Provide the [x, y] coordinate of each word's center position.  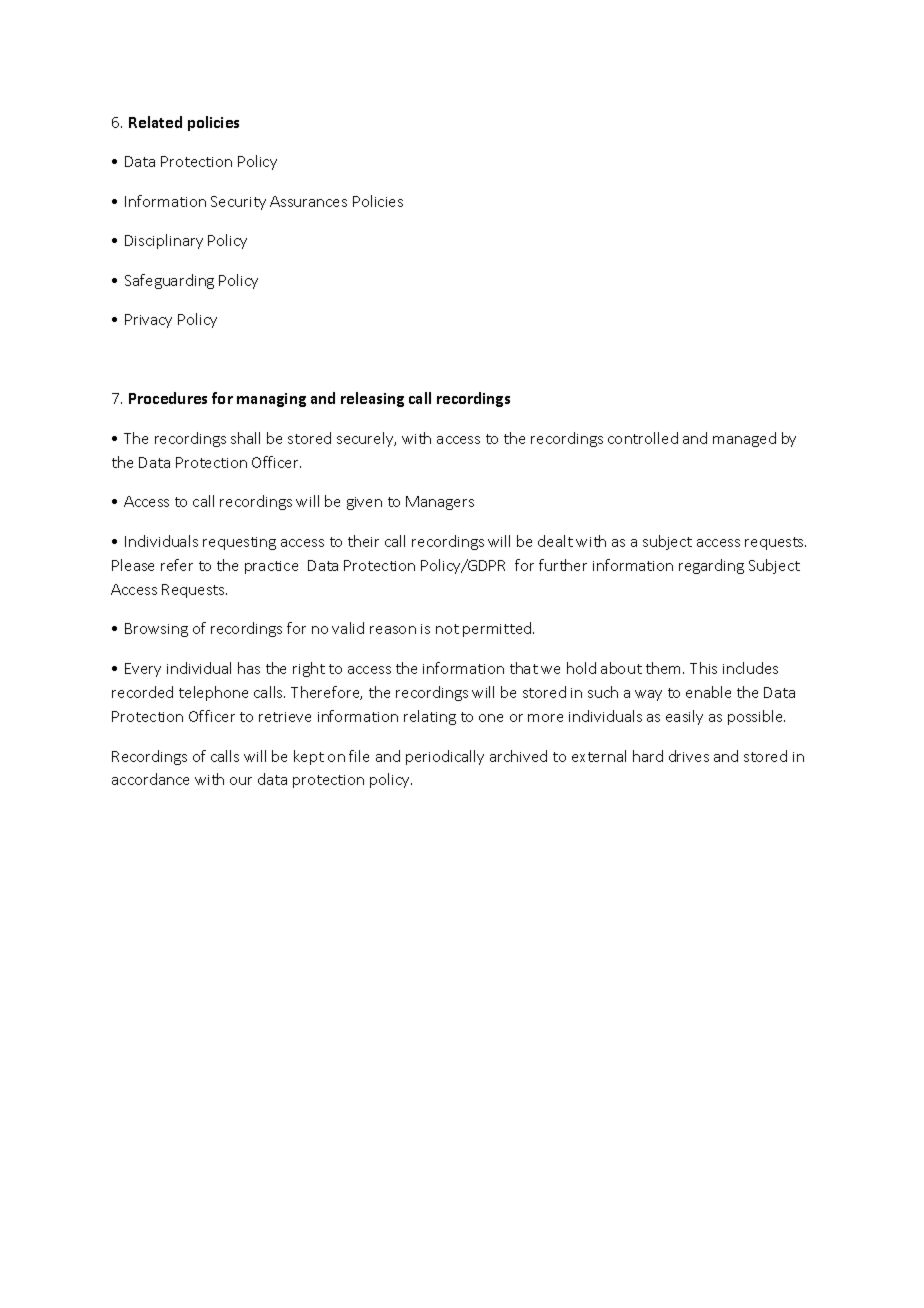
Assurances [308, 201]
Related [155, 122]
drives [689, 756]
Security [238, 203]
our [241, 781]
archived [518, 756]
